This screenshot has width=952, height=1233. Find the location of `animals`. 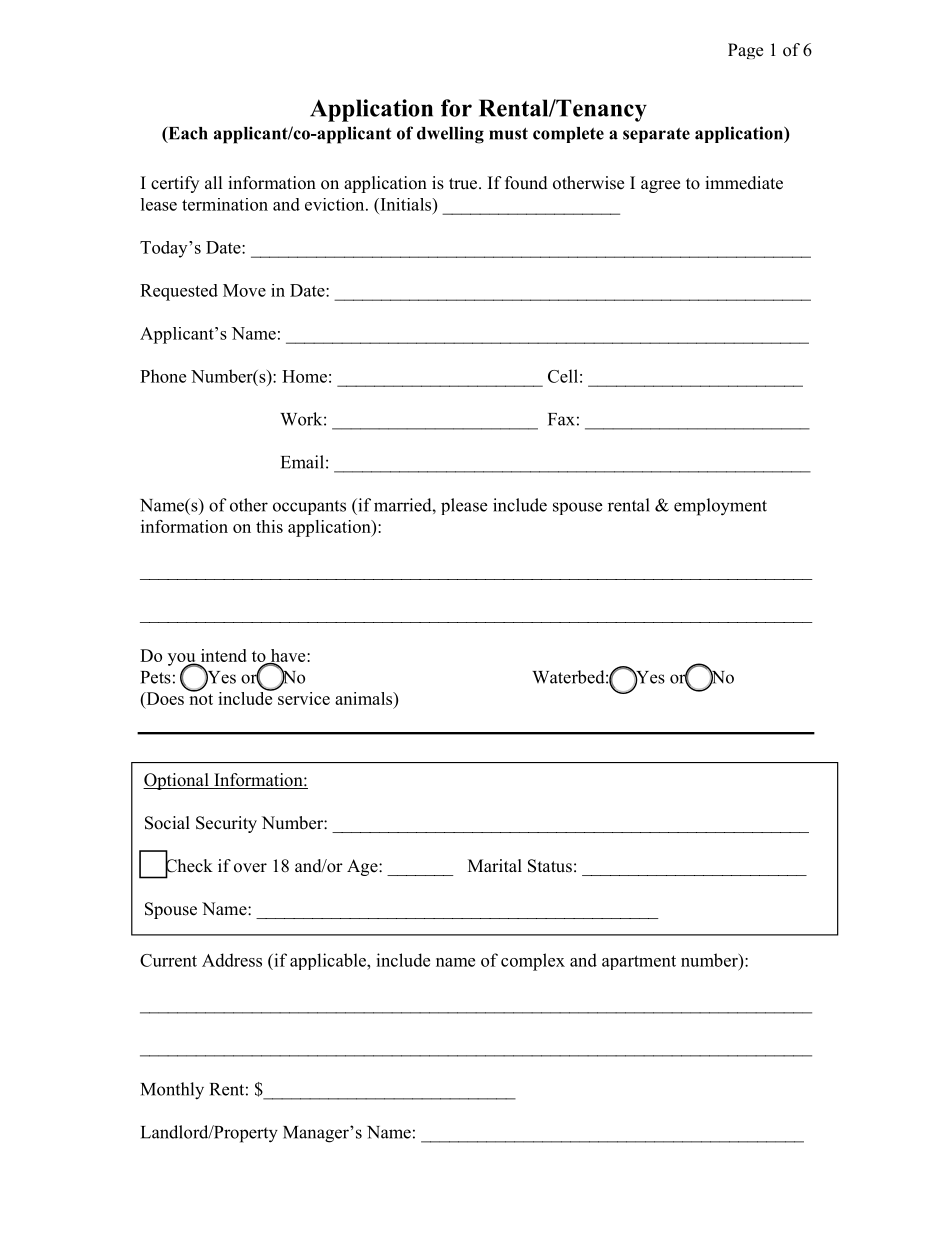

animals is located at coordinates (365, 698).
